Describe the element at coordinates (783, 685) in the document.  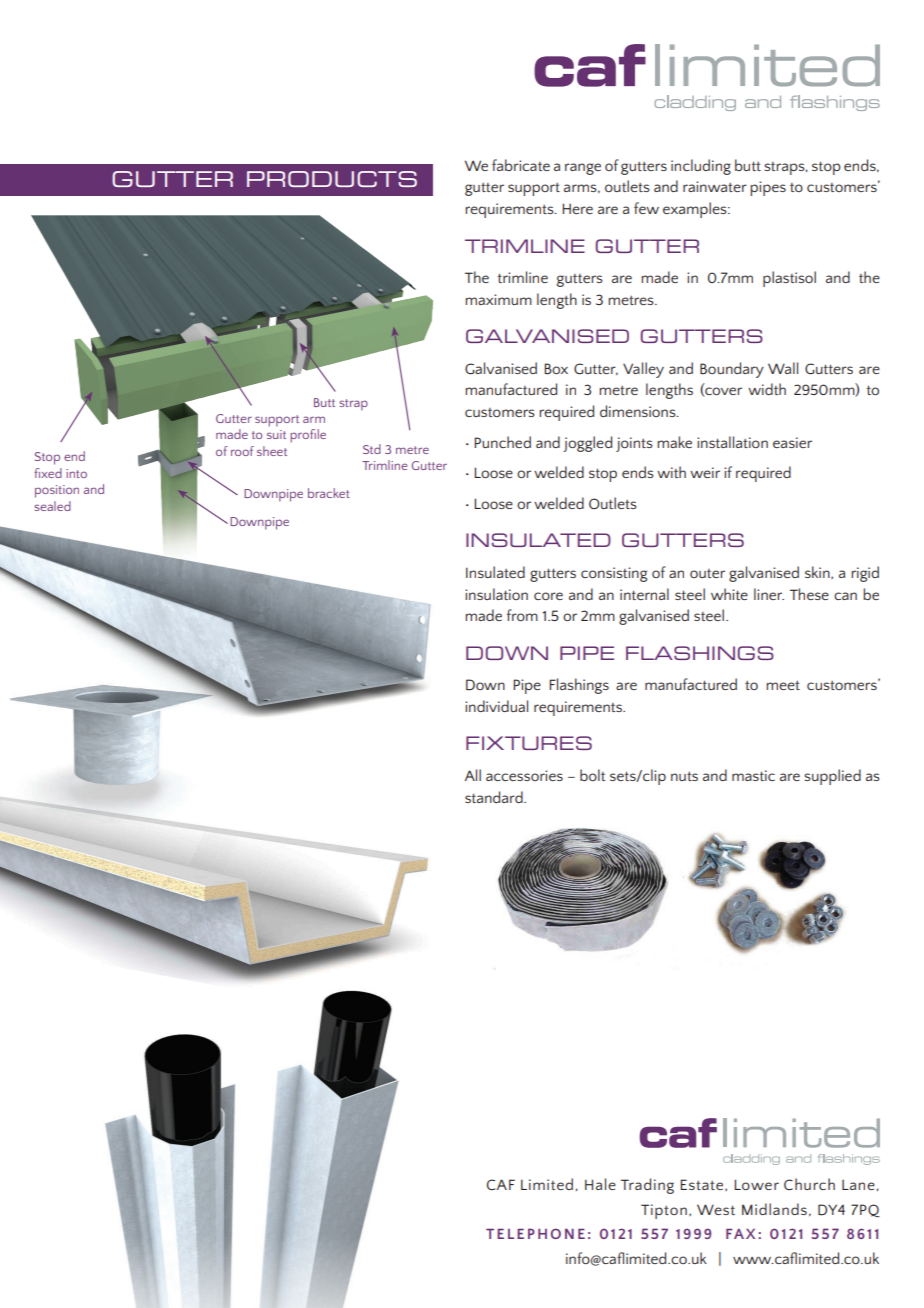
I see `meet` at that location.
